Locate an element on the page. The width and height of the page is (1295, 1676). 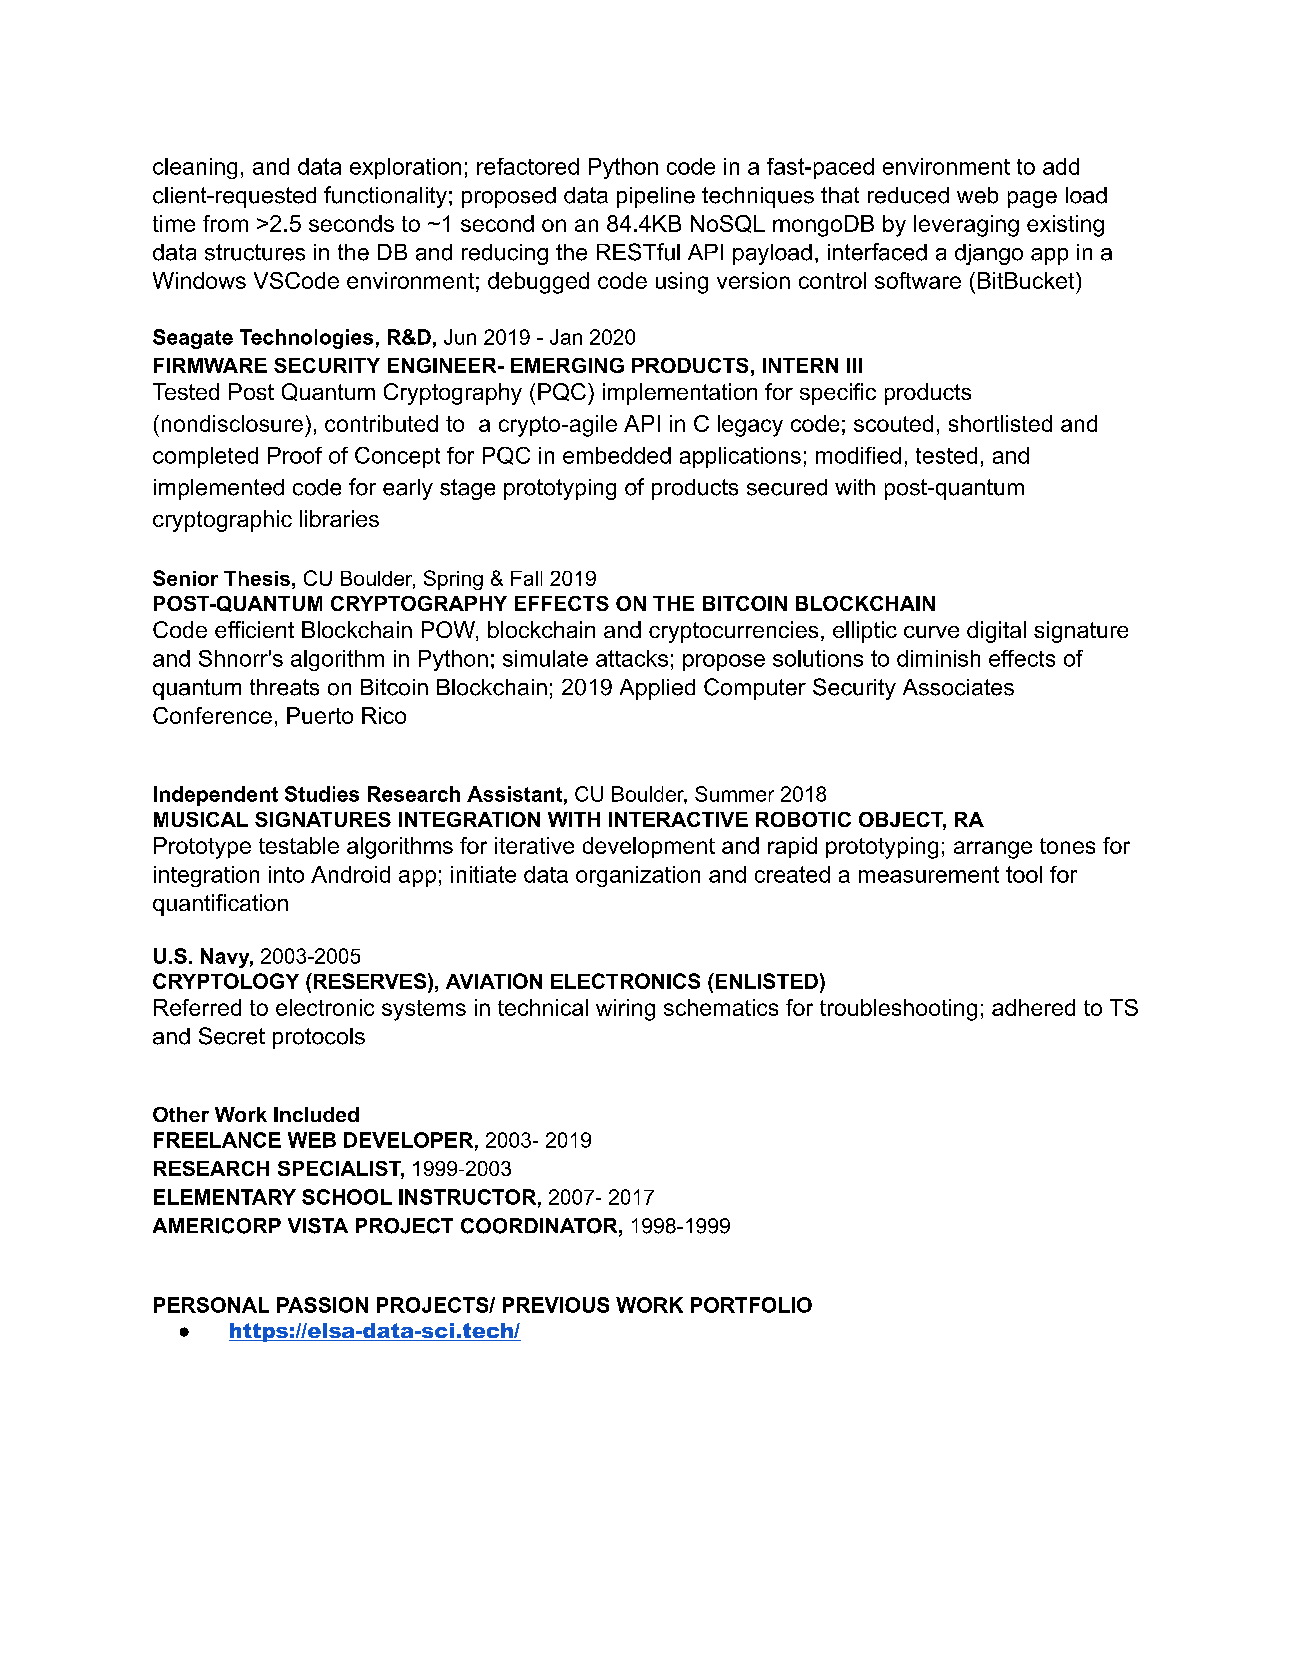
from is located at coordinates (225, 223).
